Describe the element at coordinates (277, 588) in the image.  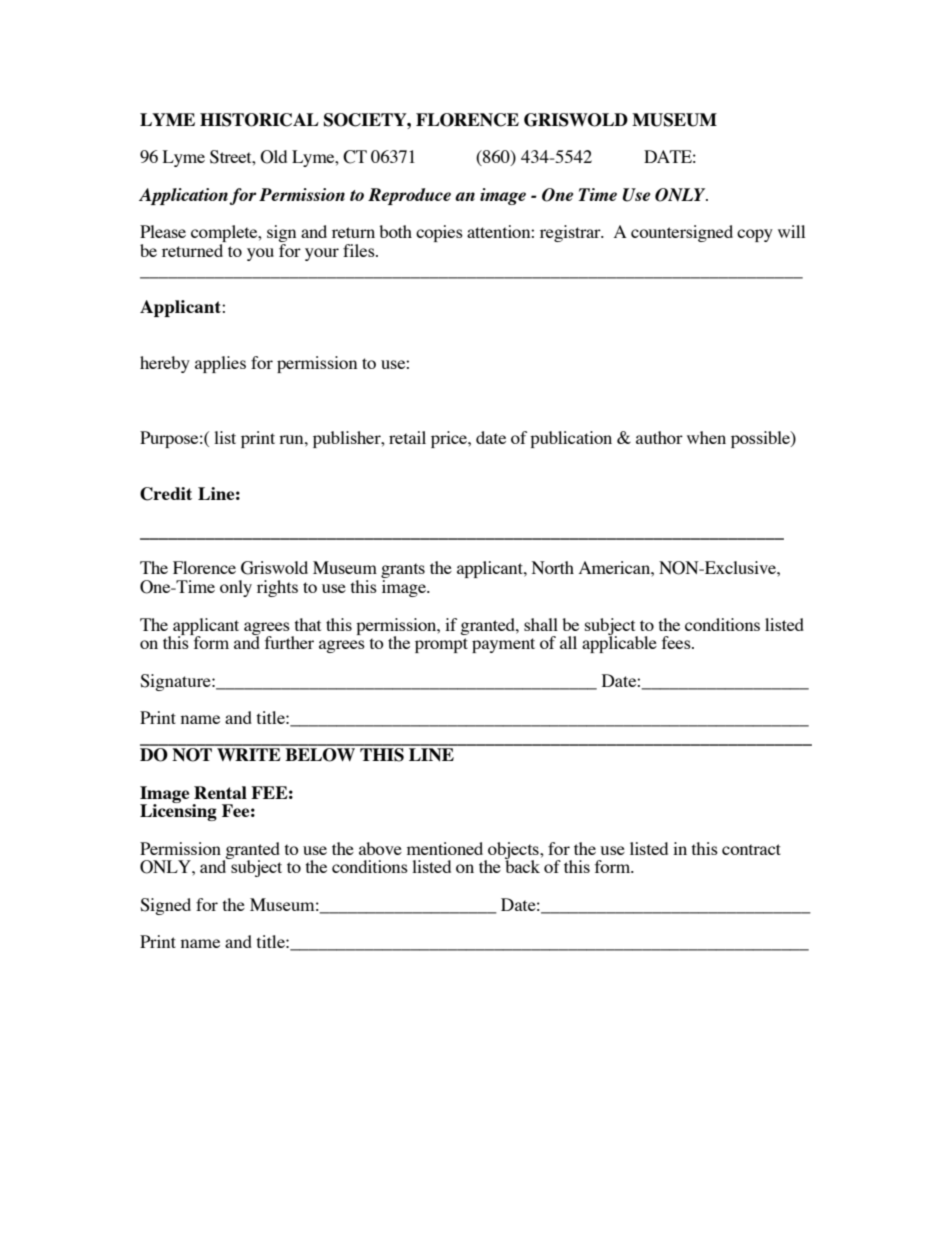
I see `rights` at that location.
